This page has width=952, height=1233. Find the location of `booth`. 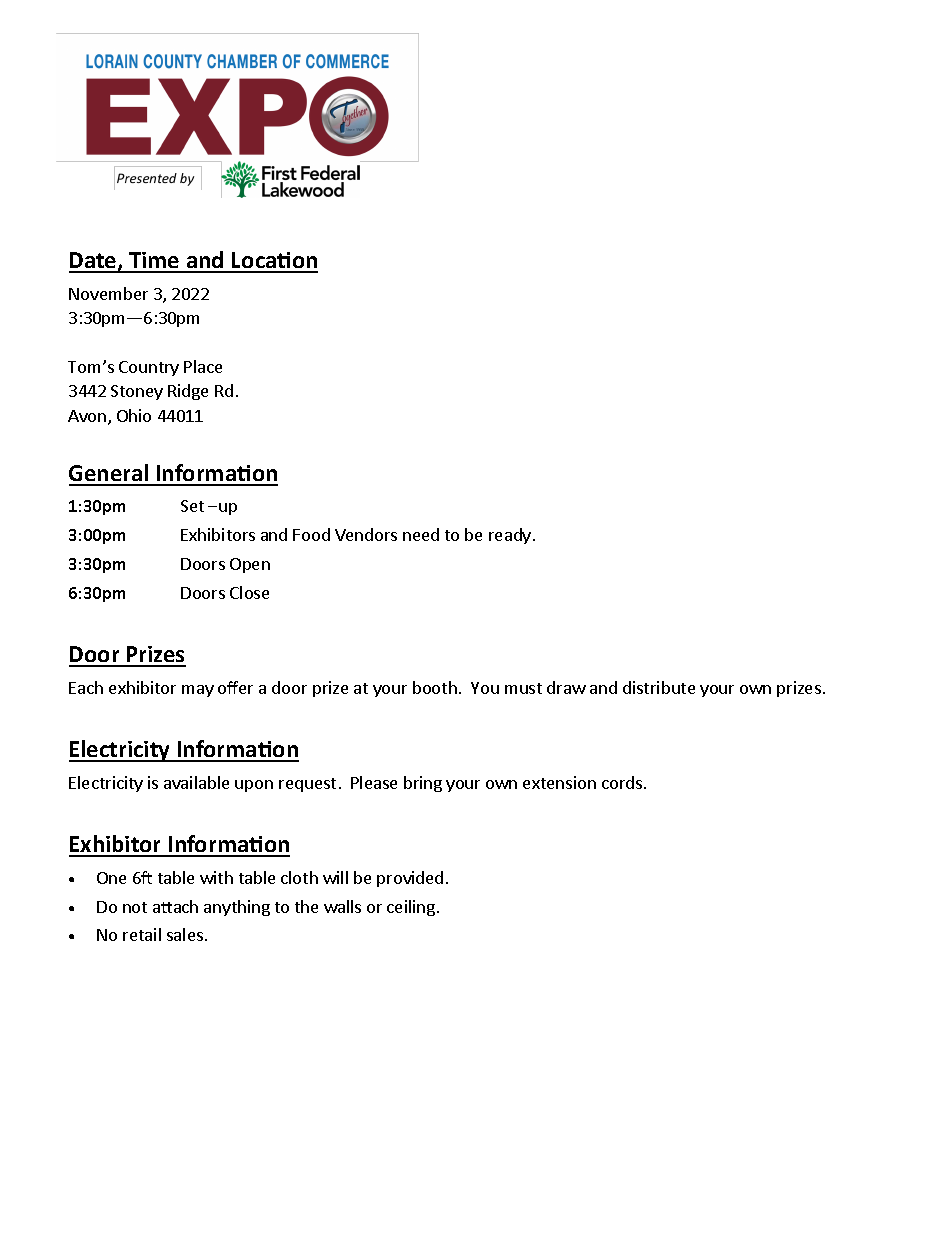

booth is located at coordinates (435, 687).
